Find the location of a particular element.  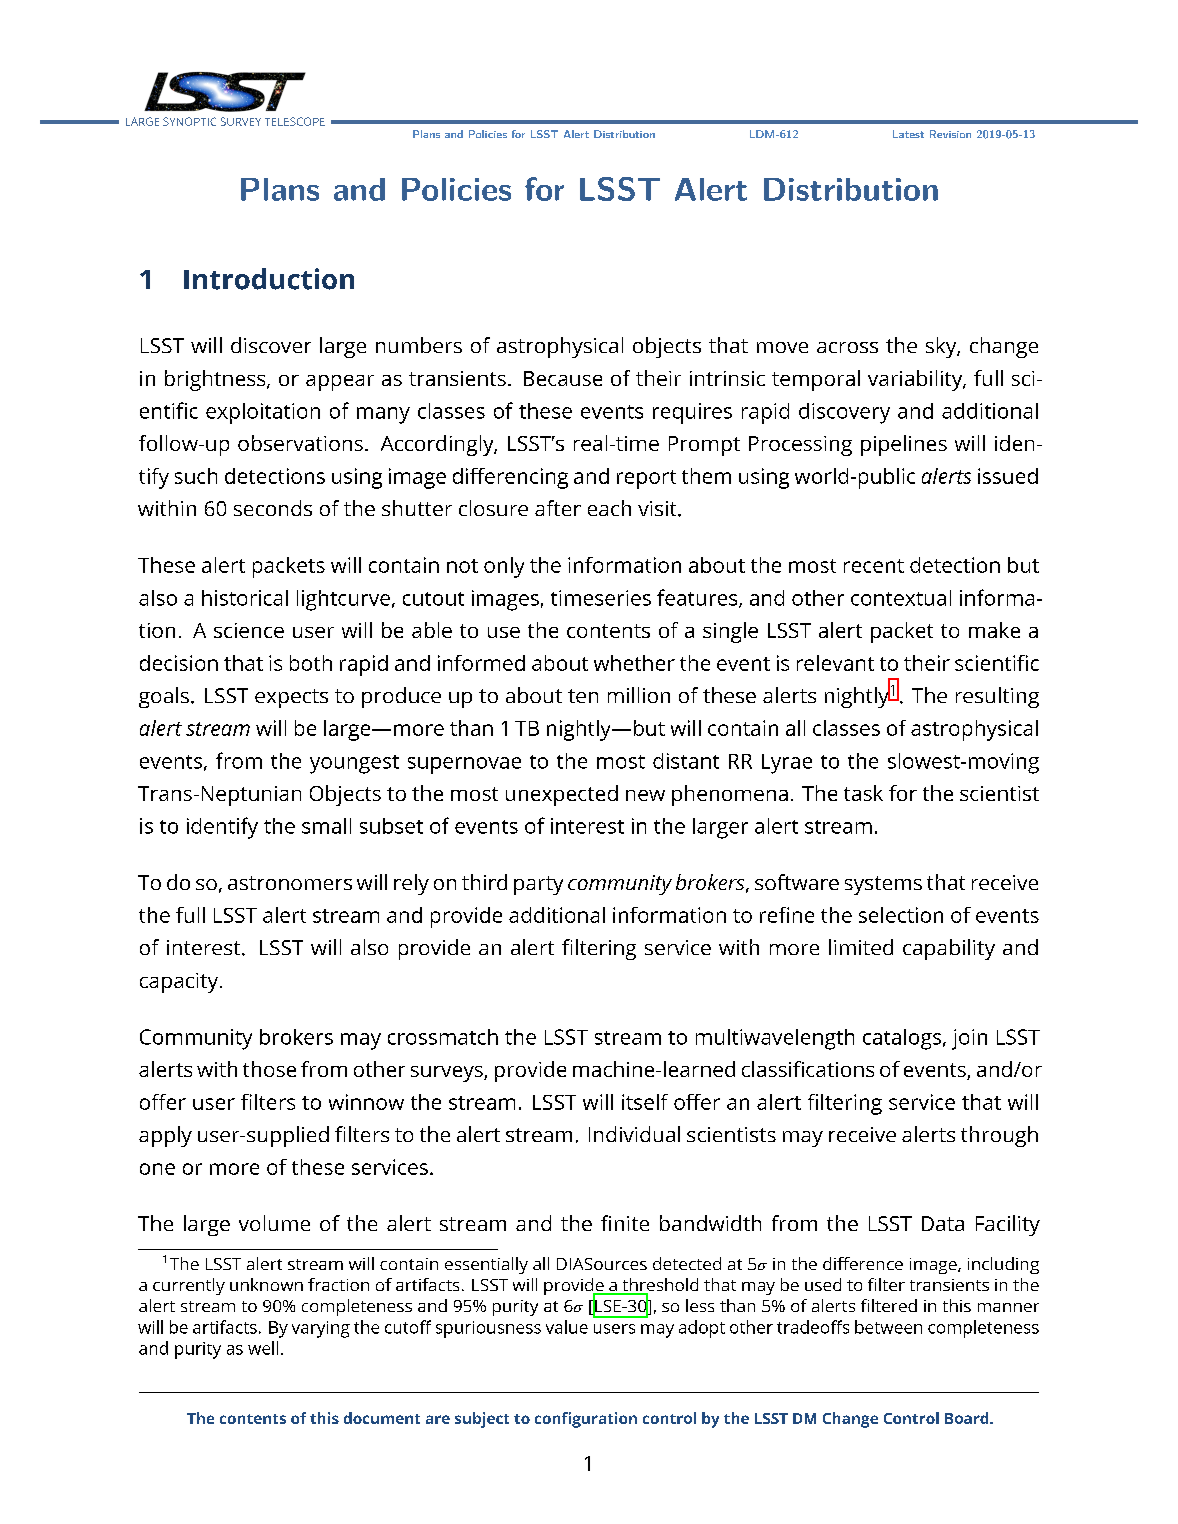

value is located at coordinates (567, 1327).
